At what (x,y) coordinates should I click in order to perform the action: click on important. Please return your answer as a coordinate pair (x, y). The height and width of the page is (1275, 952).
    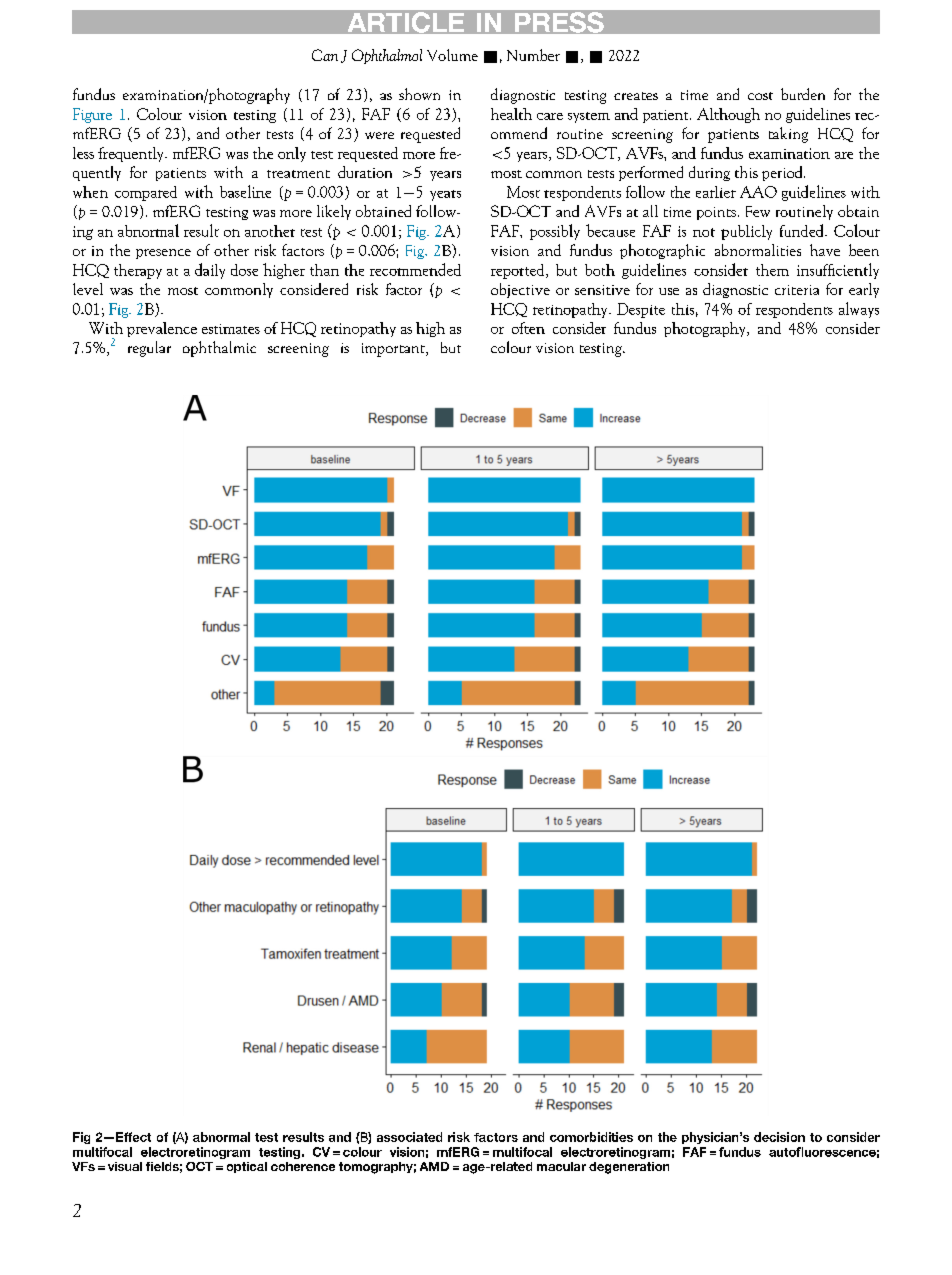
    Looking at the image, I should click on (394, 350).
